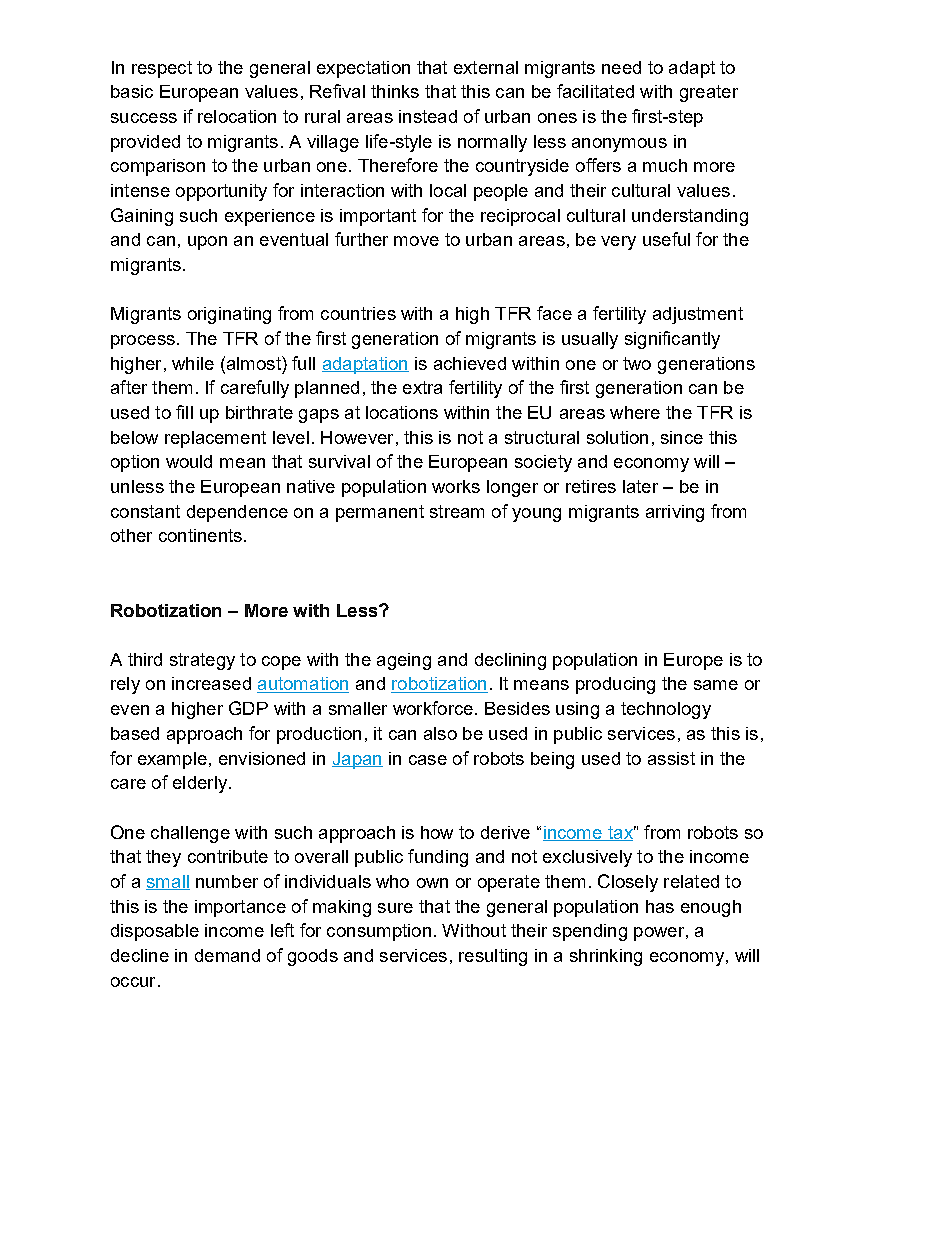  I want to click on stream, so click(457, 511).
